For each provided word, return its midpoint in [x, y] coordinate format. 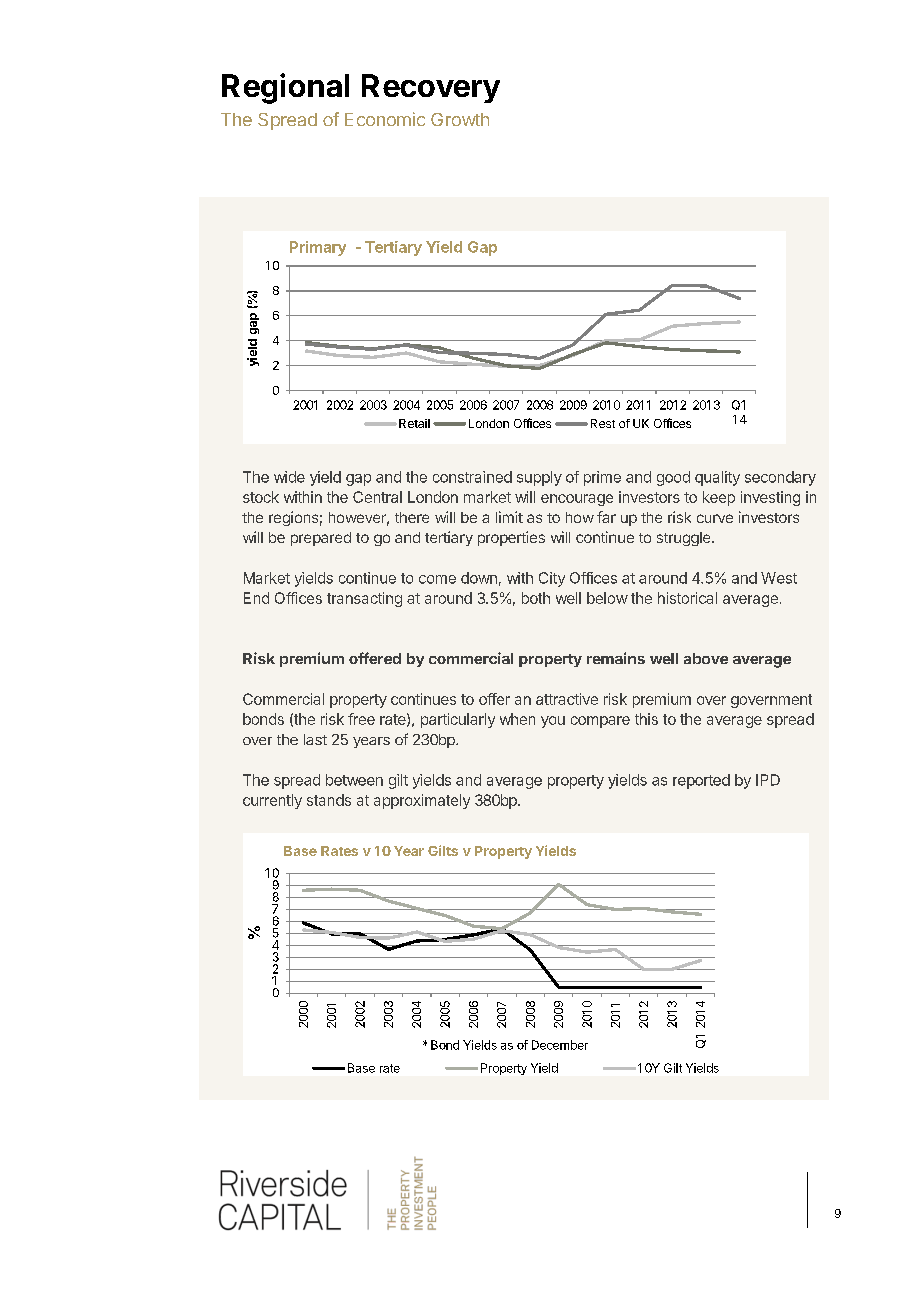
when [517, 719]
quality [717, 478]
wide [289, 477]
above [706, 658]
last [315, 739]
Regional [285, 88]
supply [539, 478]
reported [701, 781]
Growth [460, 119]
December [560, 1045]
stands [329, 800]
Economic [385, 119]
